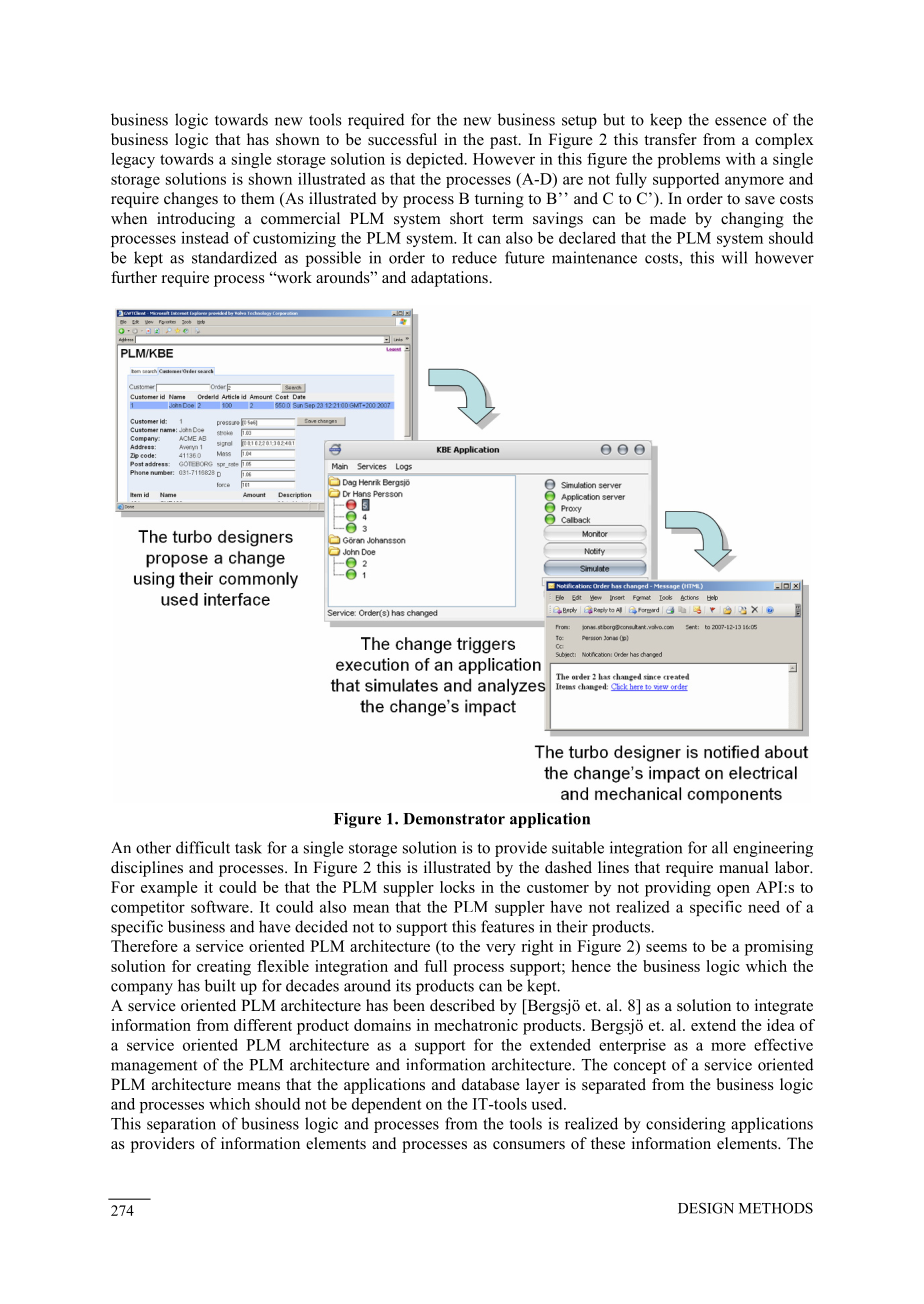 This screenshot has height=1304, width=924. I want to click on problems, so click(689, 160).
